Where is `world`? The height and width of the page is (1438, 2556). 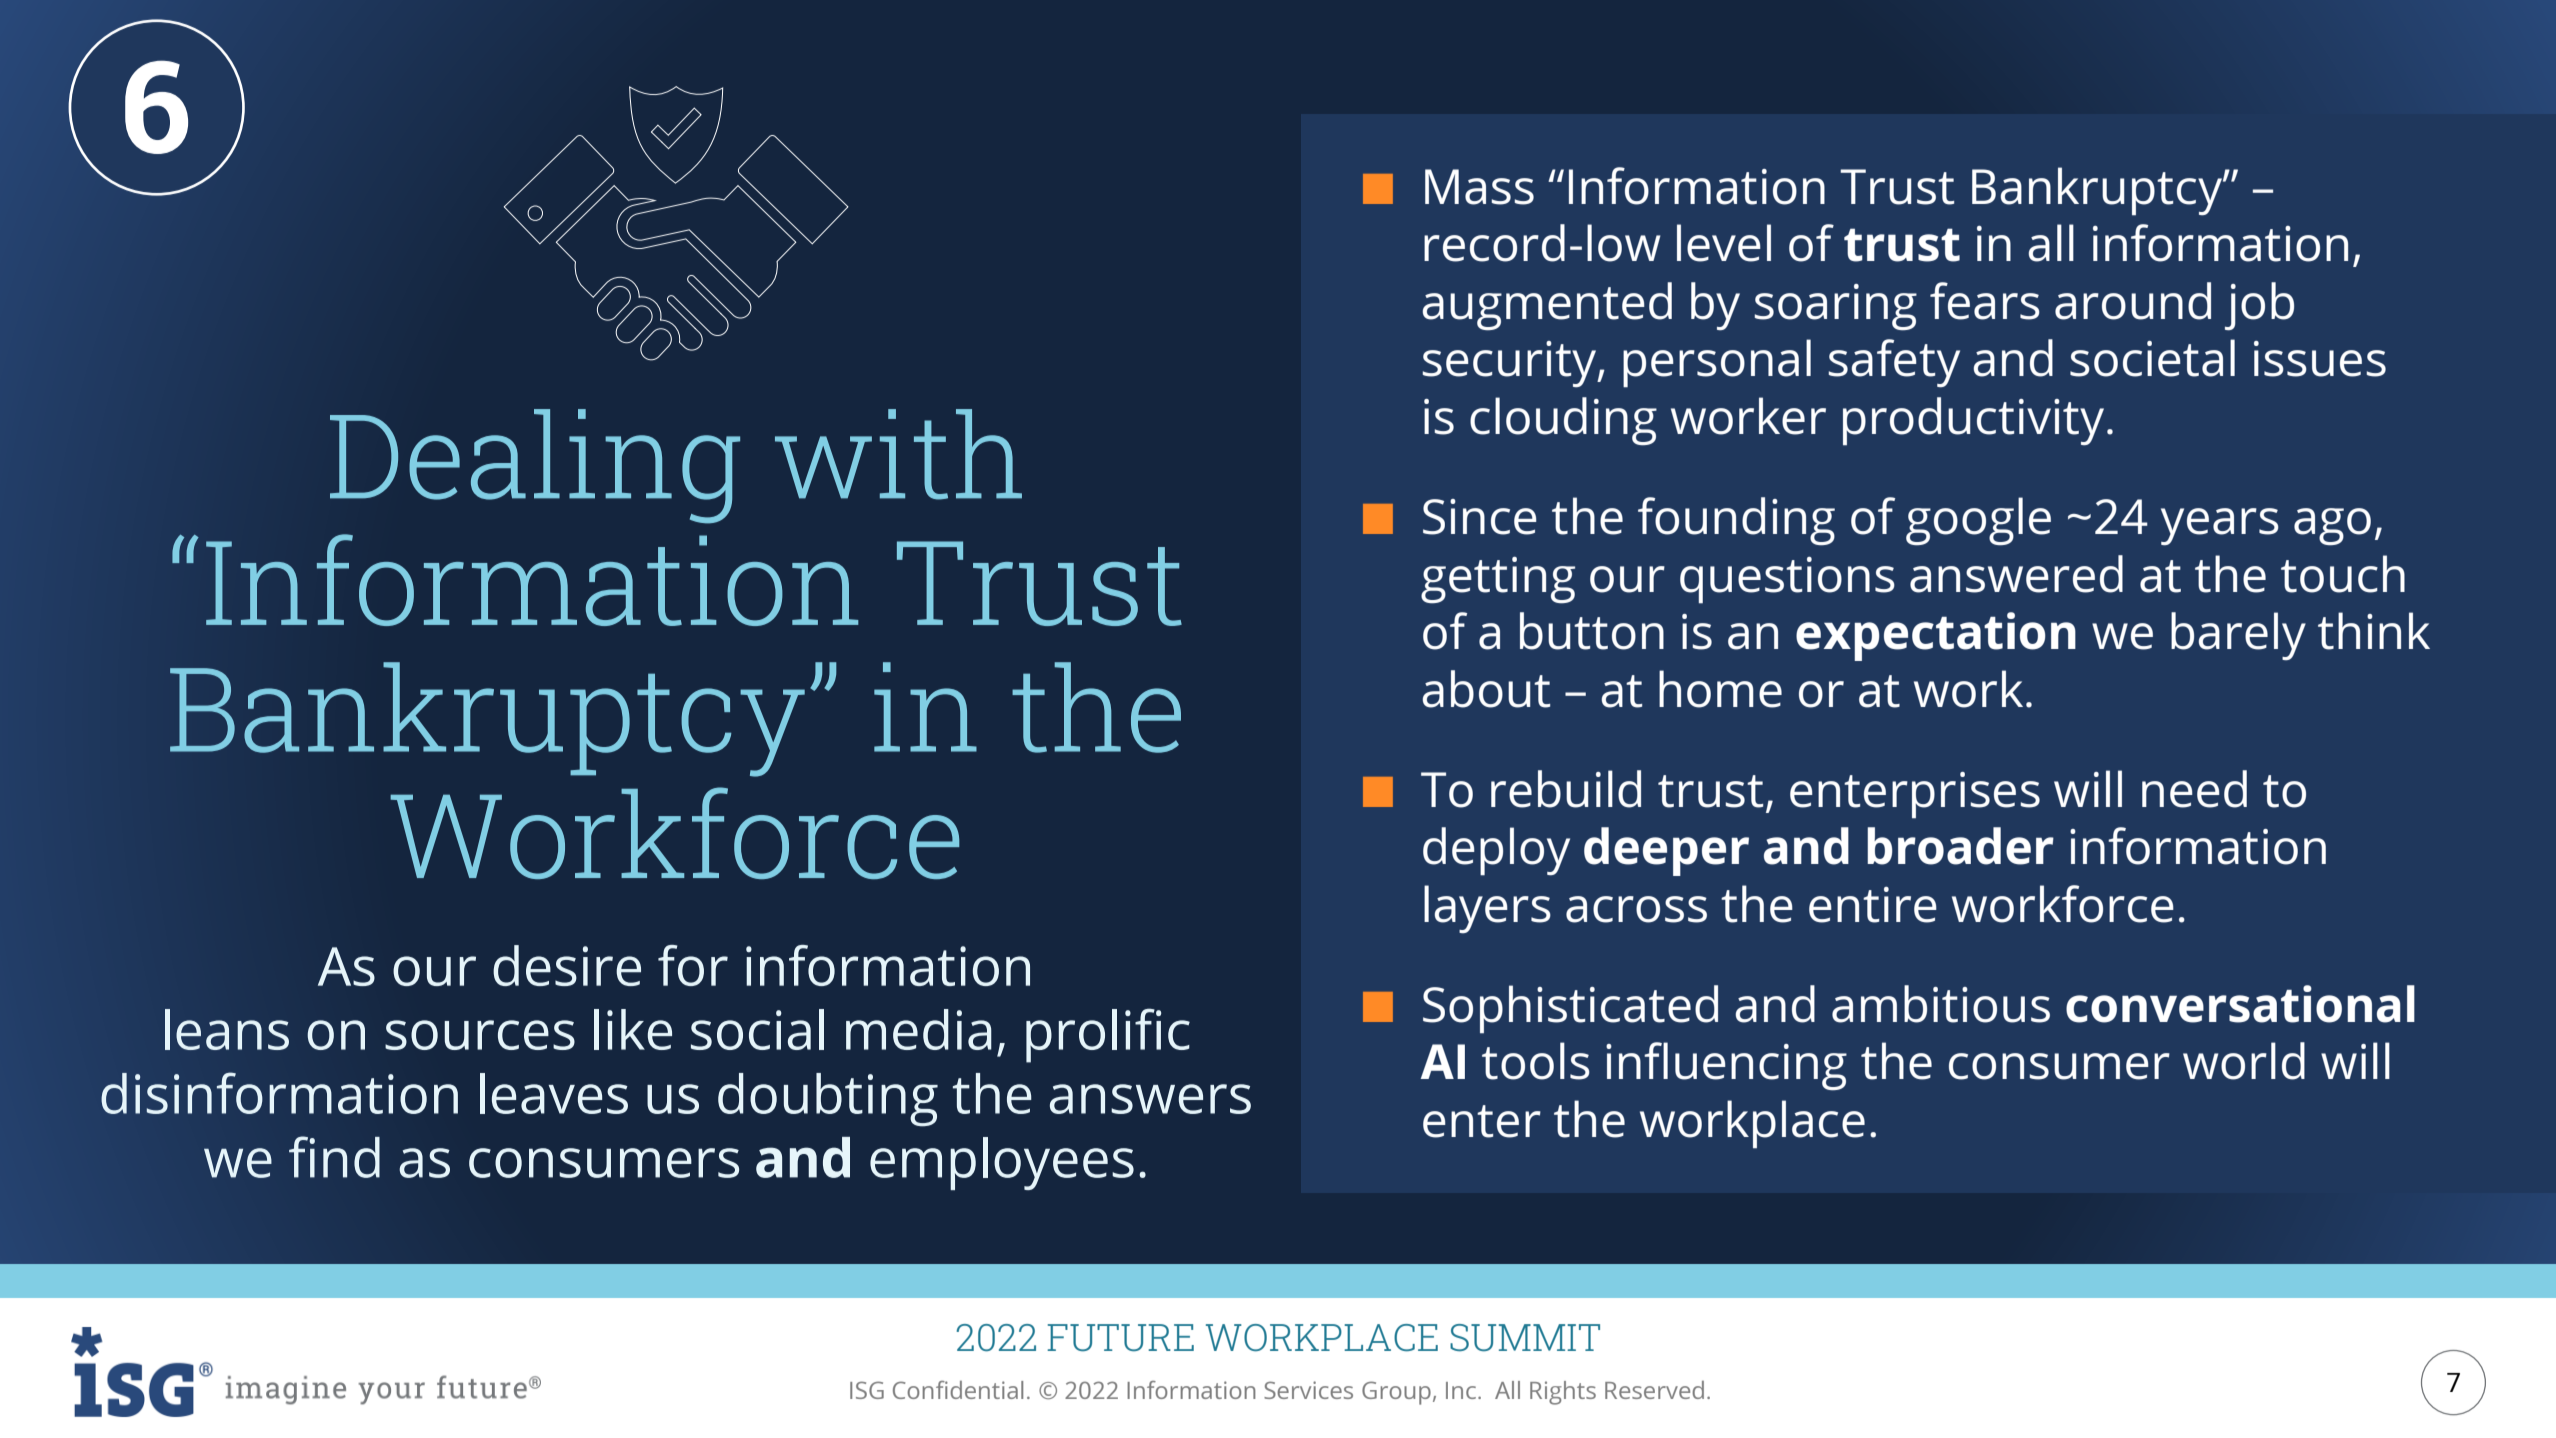 world is located at coordinates (2244, 1061).
